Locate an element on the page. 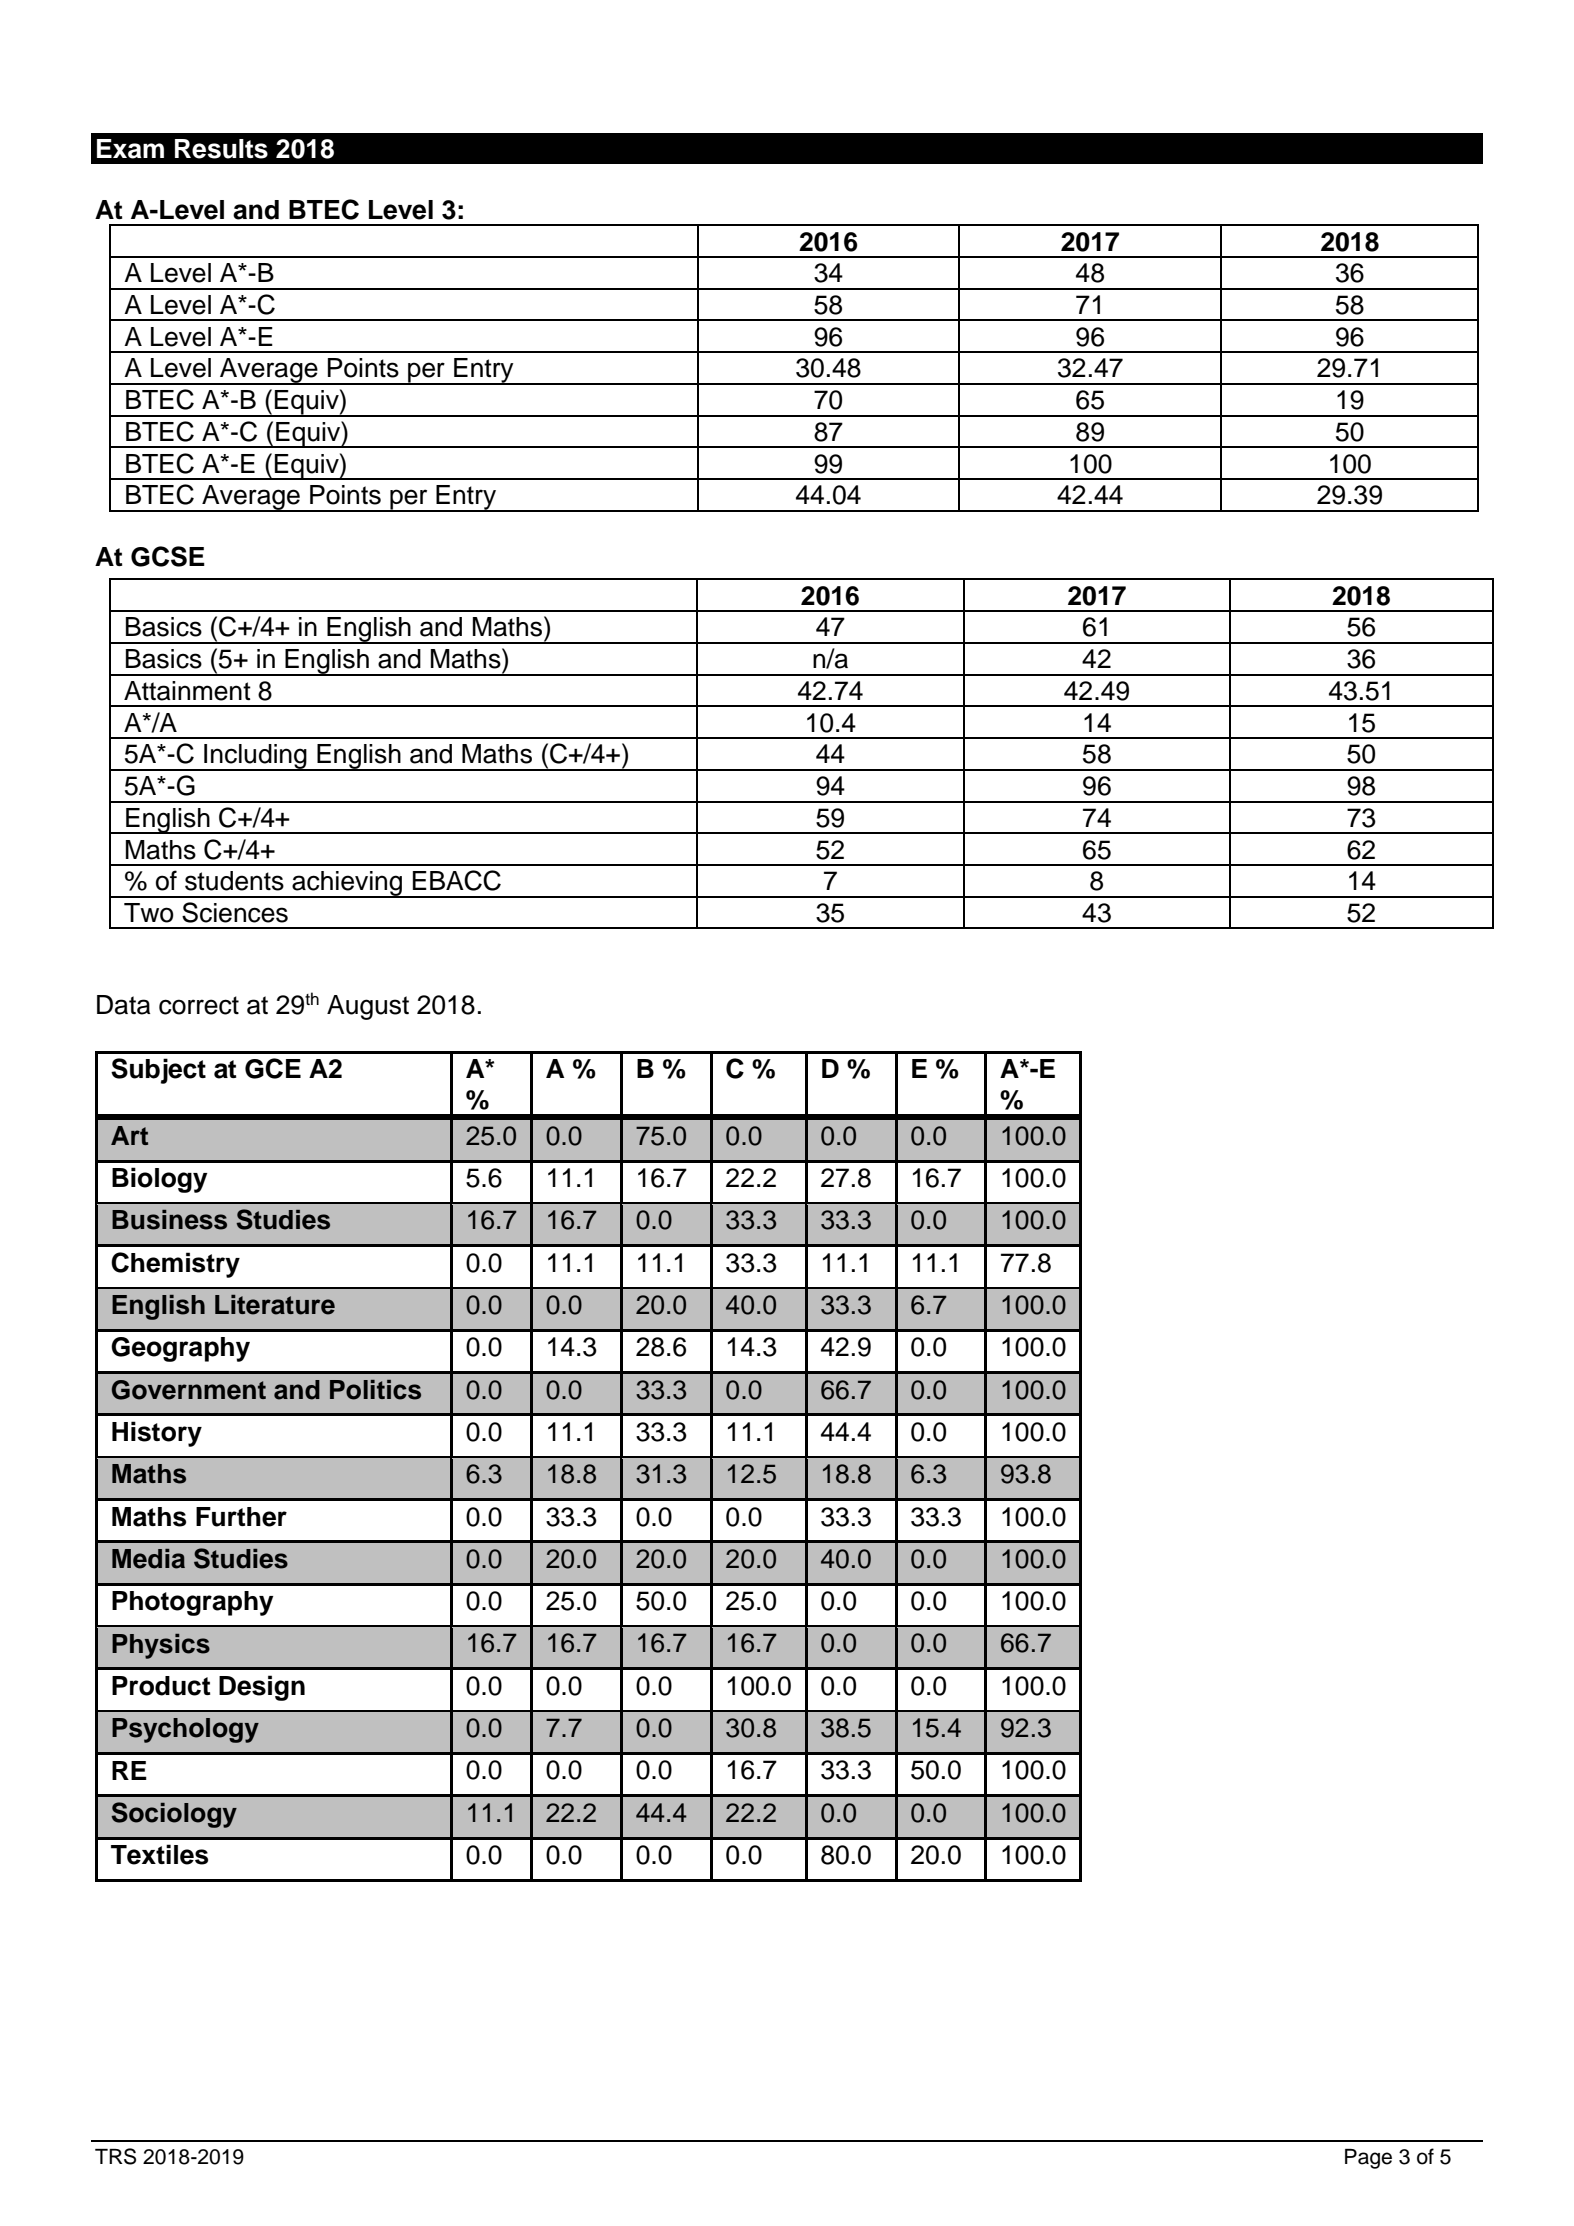  Attainment is located at coordinates (187, 691).
